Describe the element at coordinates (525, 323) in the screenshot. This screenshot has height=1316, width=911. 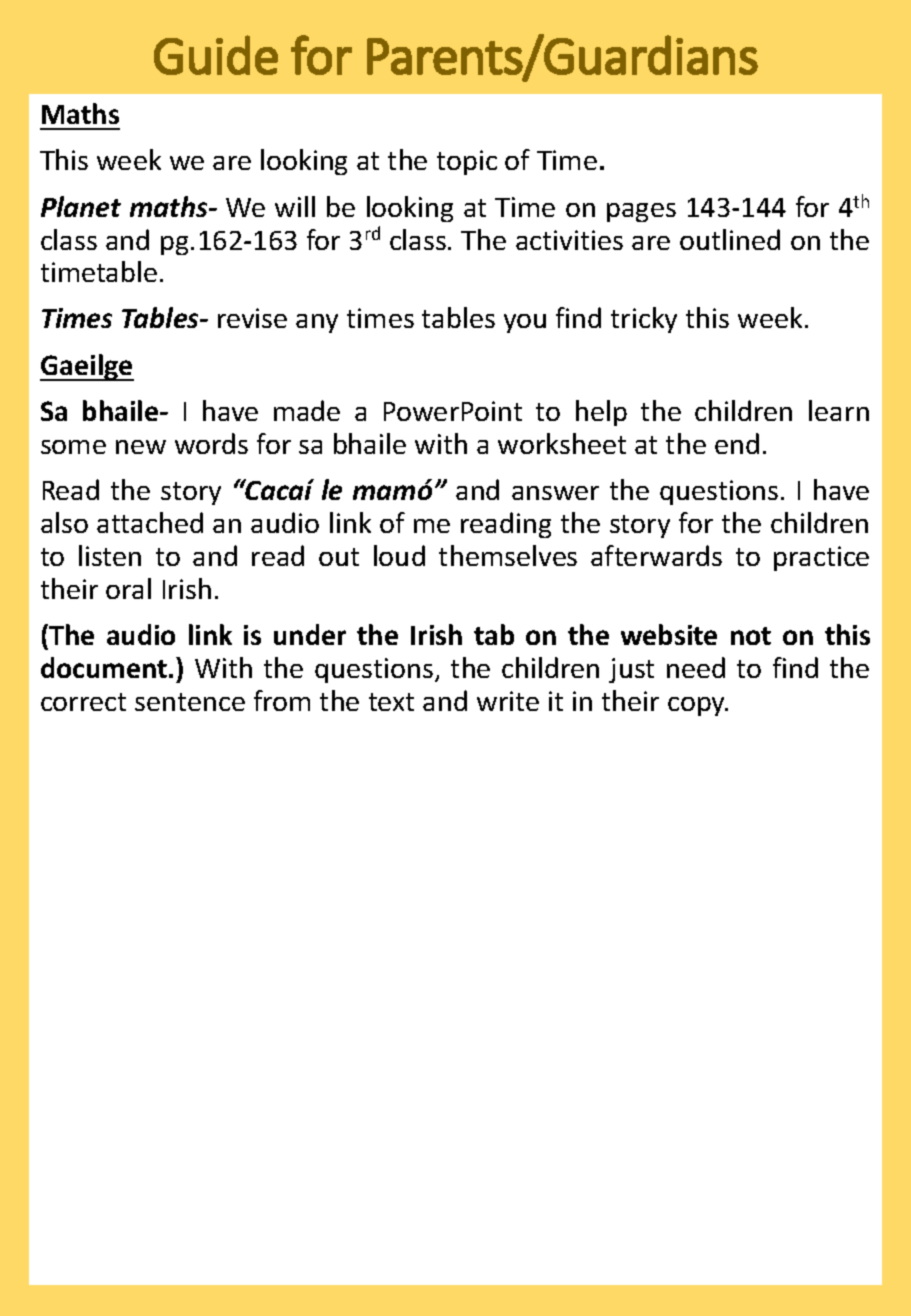
I see `you` at that location.
